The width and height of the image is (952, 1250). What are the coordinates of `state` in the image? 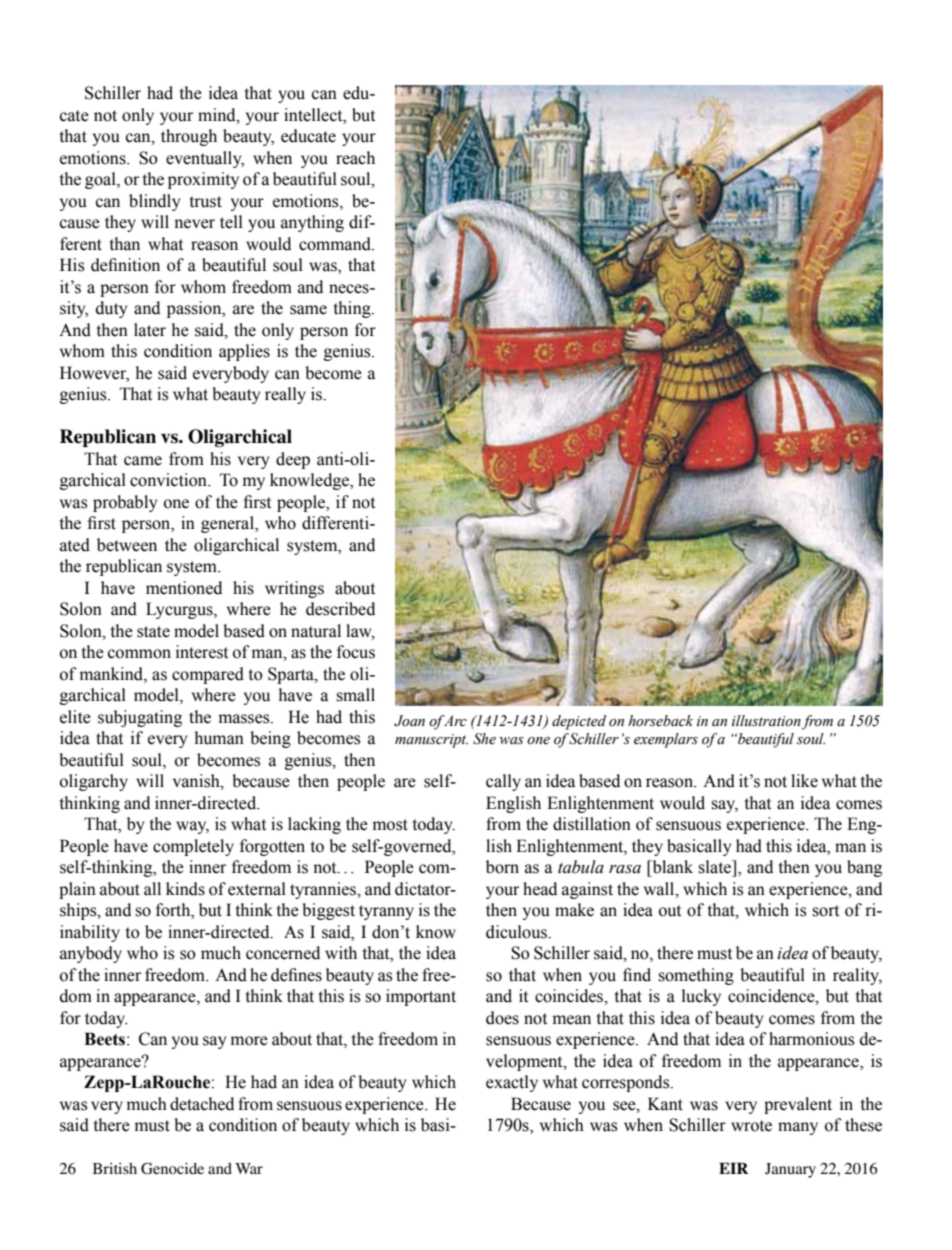 It's located at (153, 632).
